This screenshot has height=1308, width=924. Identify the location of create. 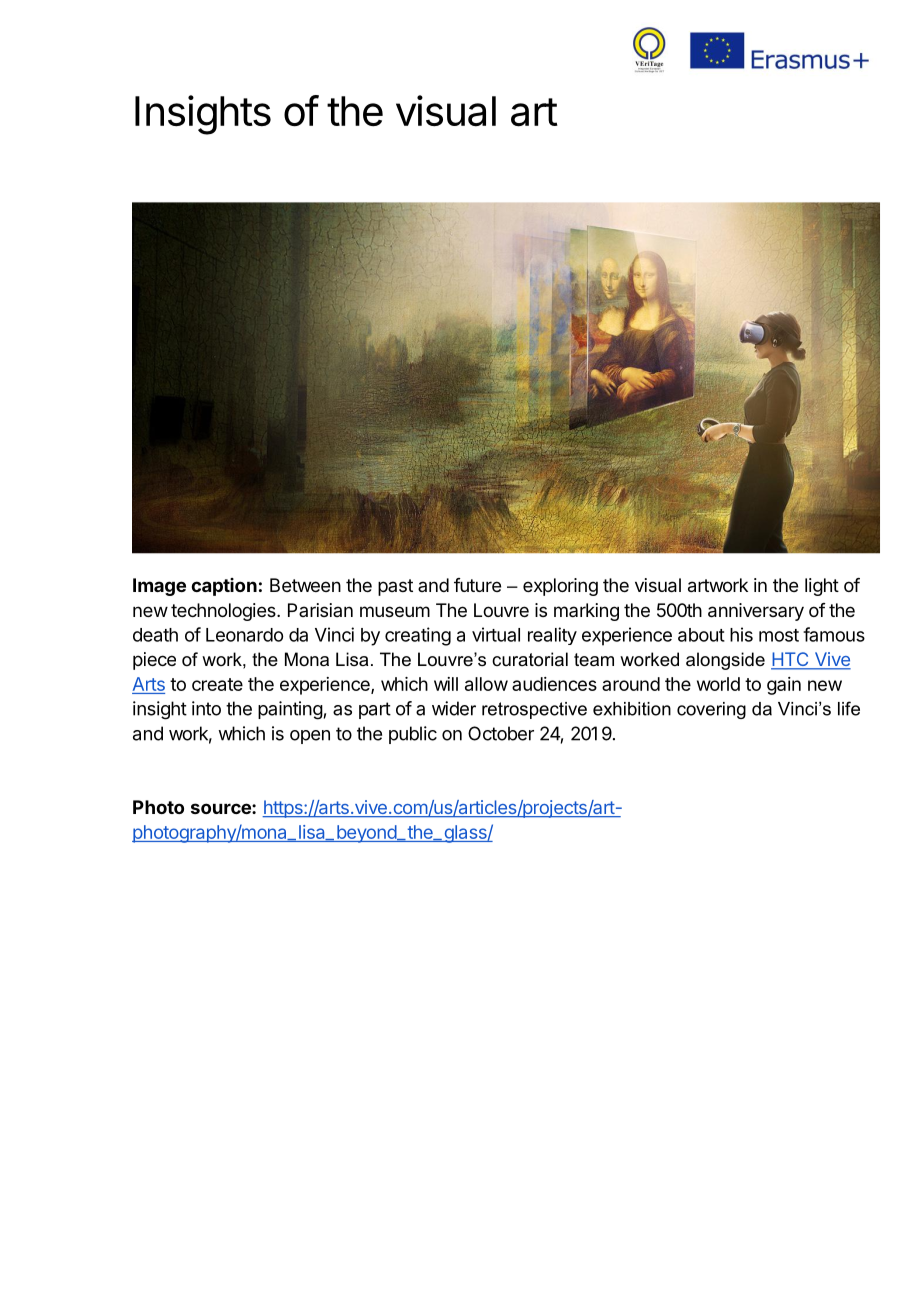
(217, 684).
